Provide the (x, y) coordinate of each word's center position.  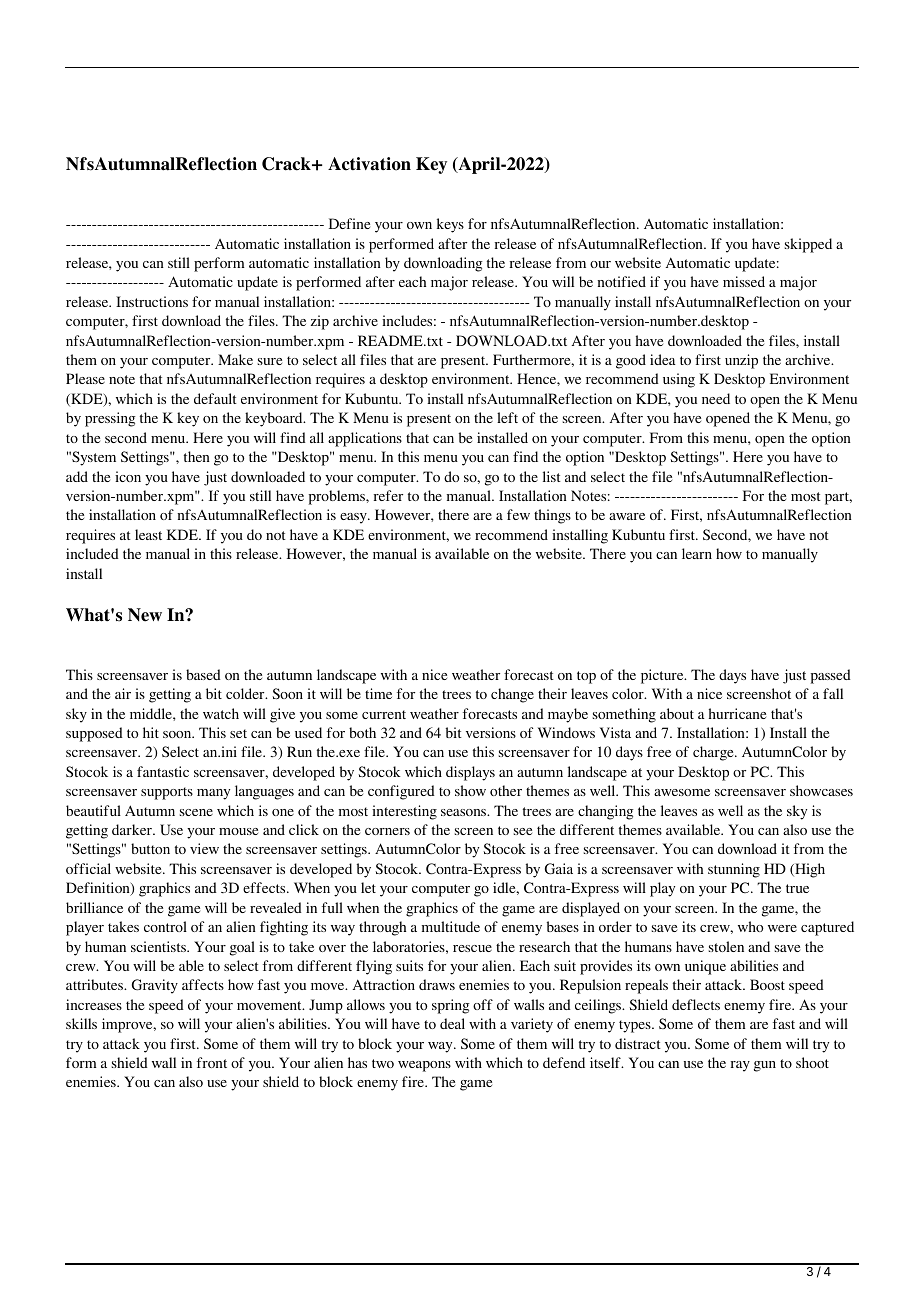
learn (697, 553)
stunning (734, 870)
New (145, 615)
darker (133, 829)
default (215, 398)
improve (128, 1025)
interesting (404, 812)
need (716, 398)
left (507, 417)
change (512, 695)
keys (450, 225)
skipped (808, 245)
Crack (287, 164)
